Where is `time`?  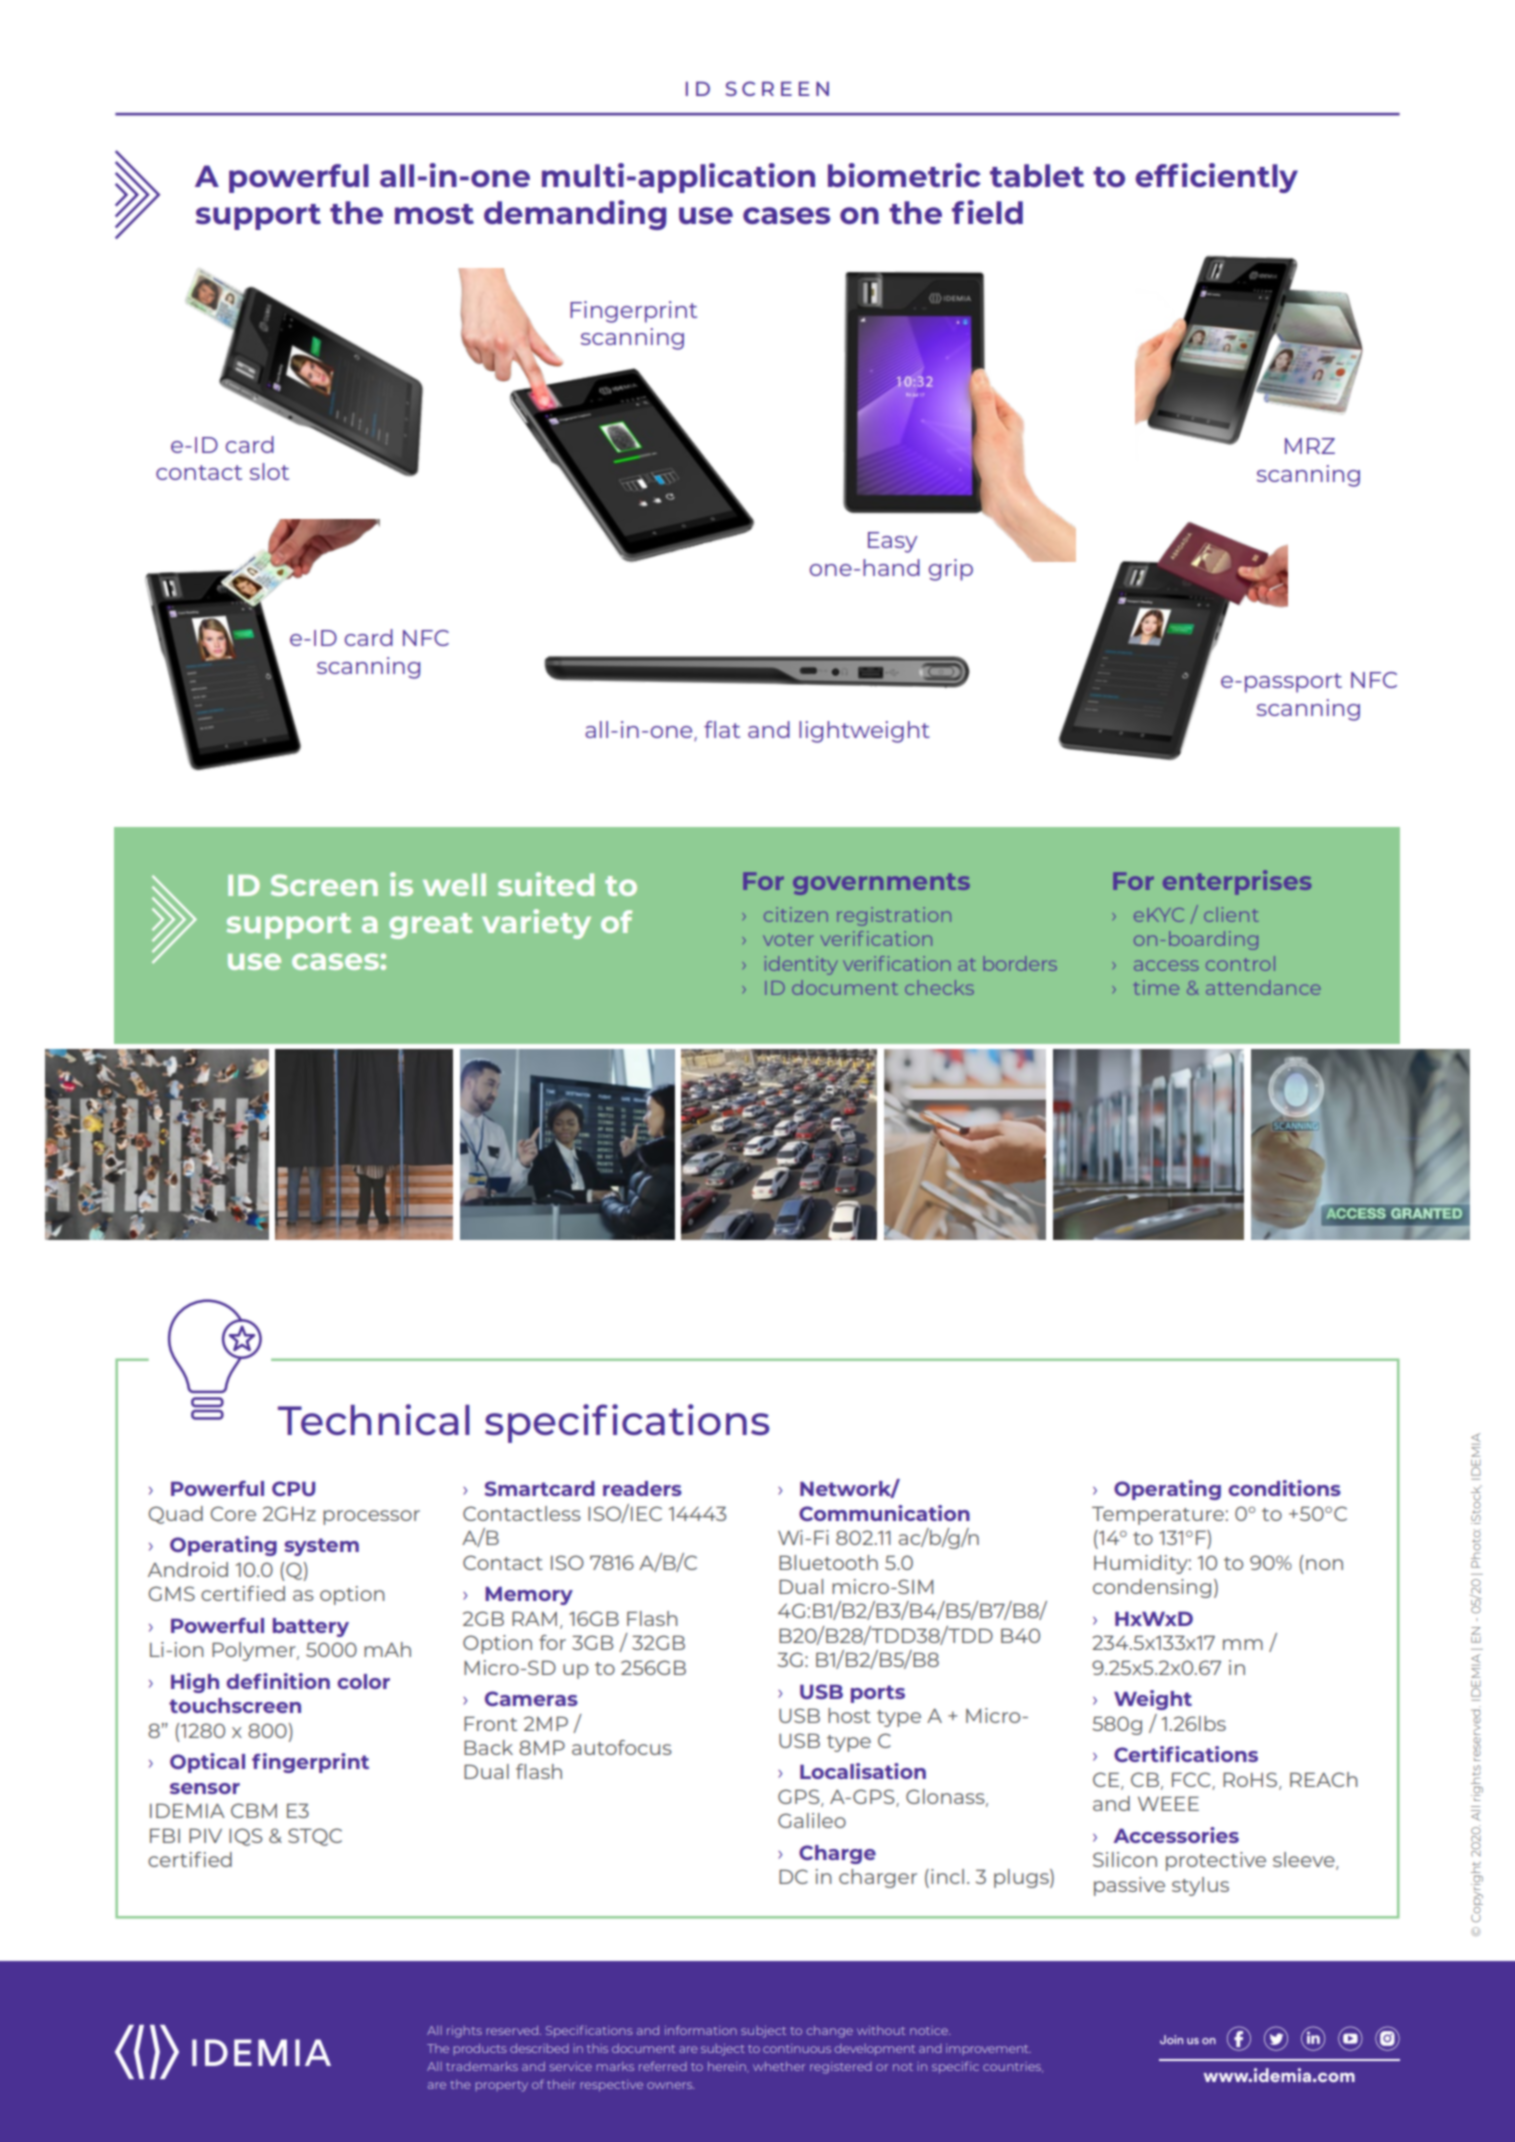
time is located at coordinates (1156, 987).
